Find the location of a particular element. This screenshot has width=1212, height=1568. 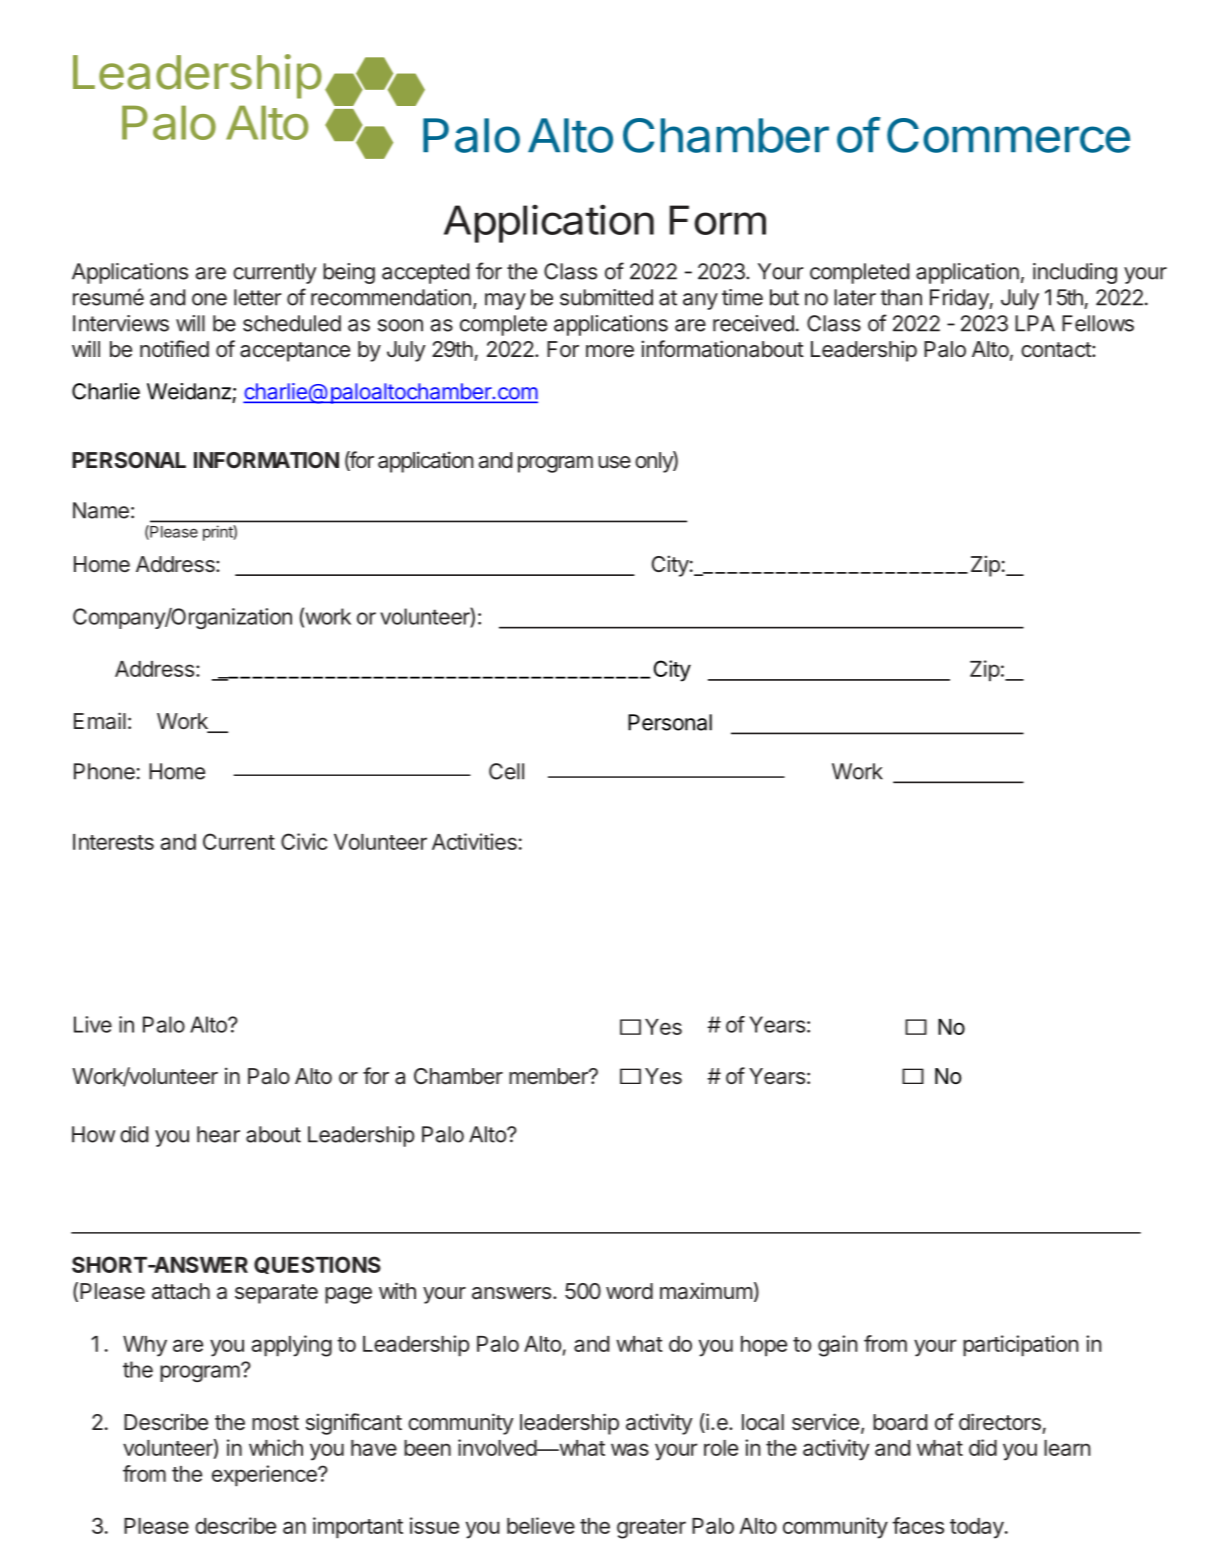

member is located at coordinates (549, 1076).
